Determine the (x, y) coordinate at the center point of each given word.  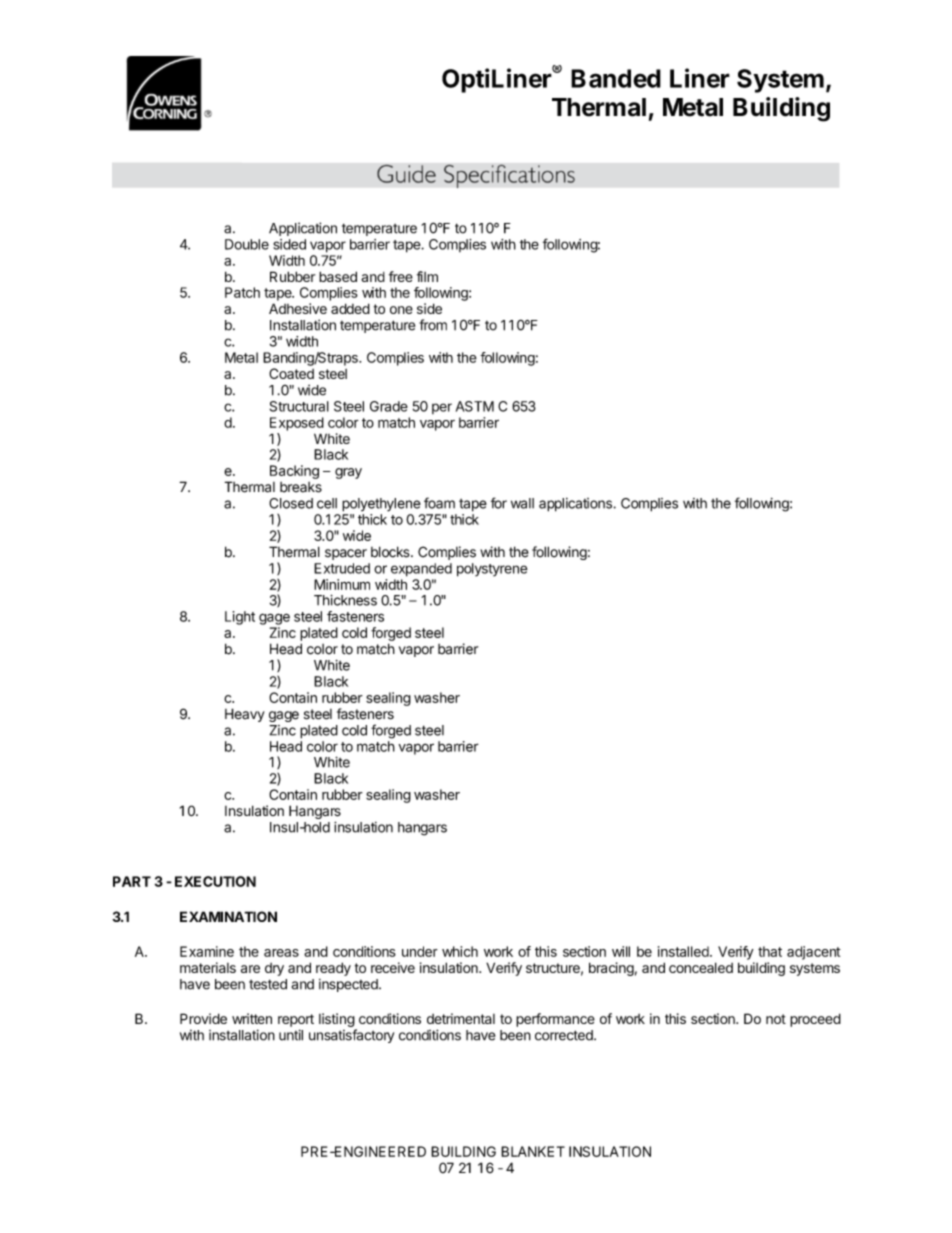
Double (247, 244)
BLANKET (533, 1151)
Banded (616, 78)
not (776, 1019)
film (427, 276)
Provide (203, 1018)
